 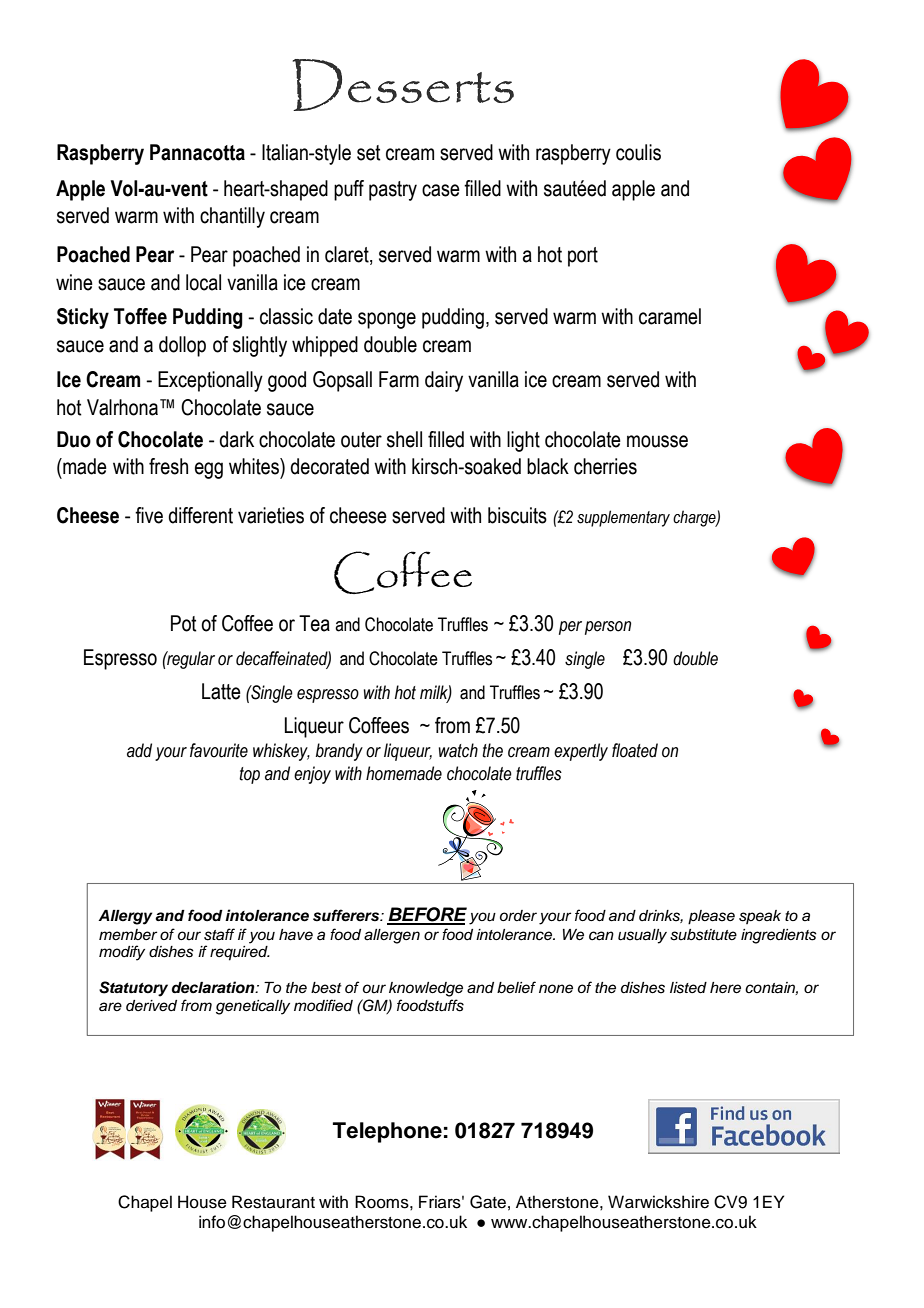 I want to click on local, so click(x=203, y=282).
